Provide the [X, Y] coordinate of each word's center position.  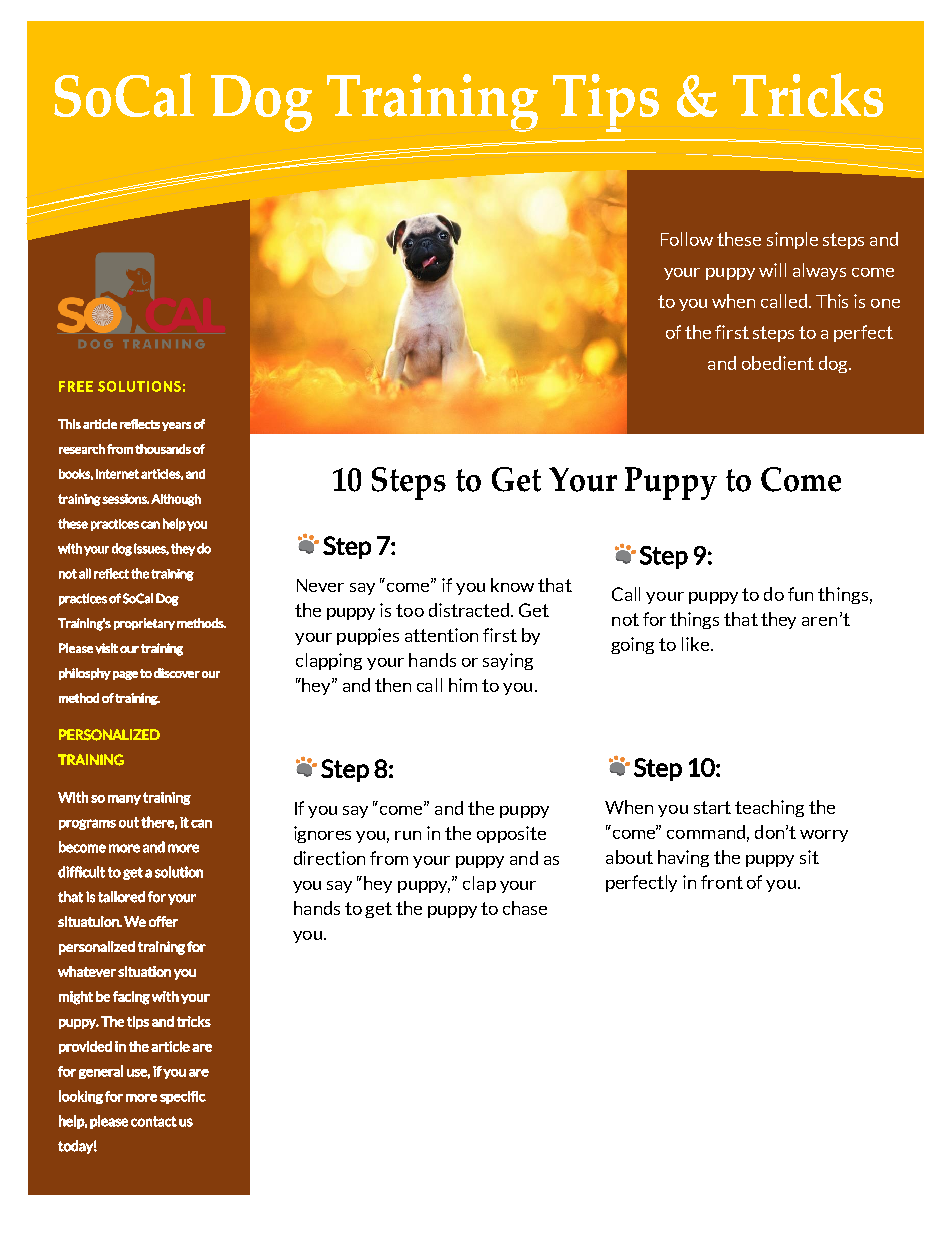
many [124, 800]
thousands [163, 449]
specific [183, 1097]
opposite [511, 834]
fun [800, 594]
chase [525, 908]
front [722, 882]
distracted [470, 610]
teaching [769, 808]
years [176, 426]
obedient [778, 363]
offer [163, 921]
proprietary [144, 624]
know [512, 585]
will [772, 270]
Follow [687, 239]
